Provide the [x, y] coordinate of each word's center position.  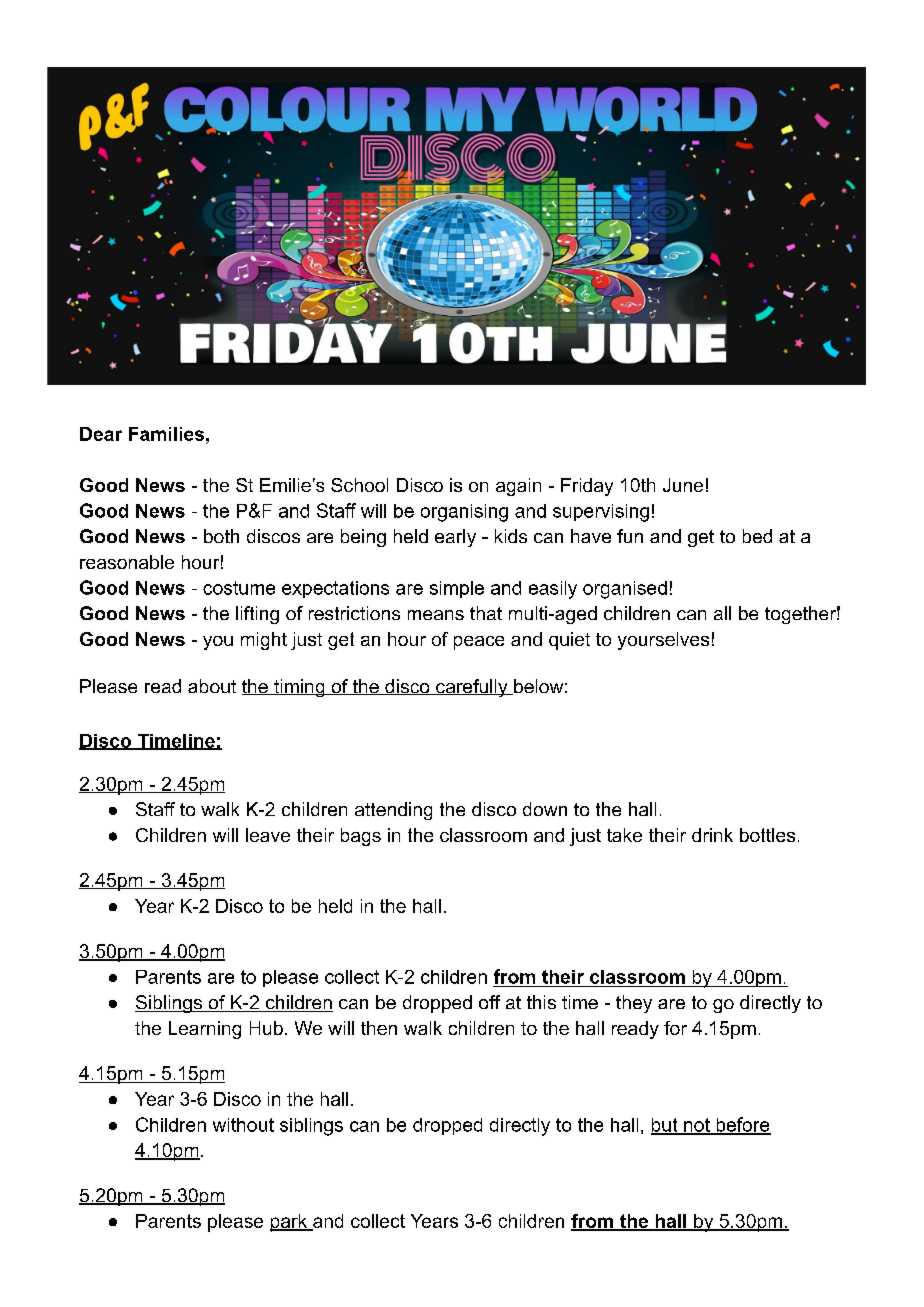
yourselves [663, 641]
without [243, 1125]
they [634, 1004]
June [683, 485]
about [212, 686]
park [290, 1223]
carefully [472, 688]
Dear [101, 434]
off [489, 1002]
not [697, 1126]
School [359, 485]
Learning [205, 1030]
